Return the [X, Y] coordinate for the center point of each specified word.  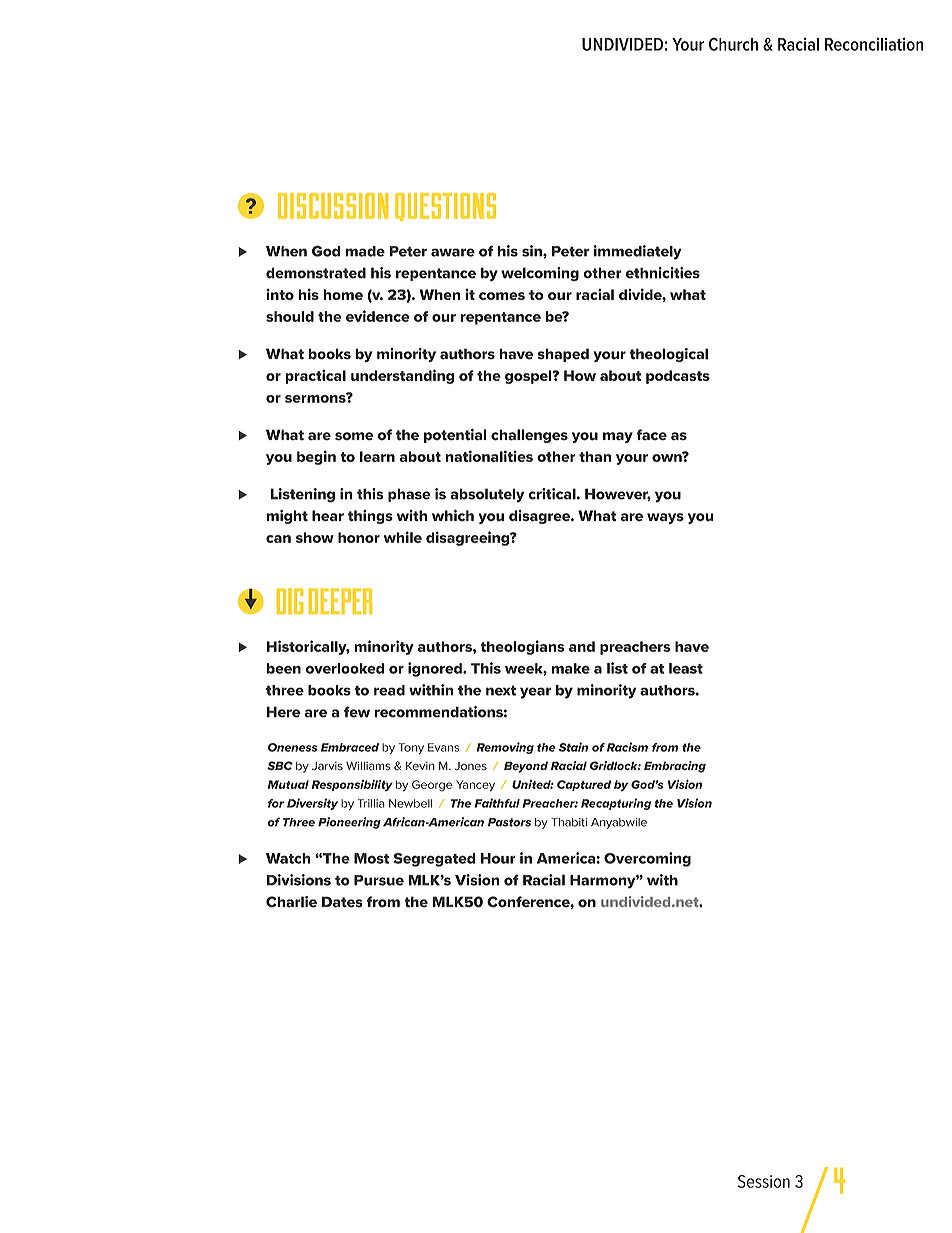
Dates [342, 902]
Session [764, 1181]
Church [733, 44]
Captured [584, 785]
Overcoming [647, 859]
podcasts [678, 377]
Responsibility [352, 785]
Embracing [675, 767]
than [595, 456]
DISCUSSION [333, 206]
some [354, 436]
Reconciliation [874, 44]
